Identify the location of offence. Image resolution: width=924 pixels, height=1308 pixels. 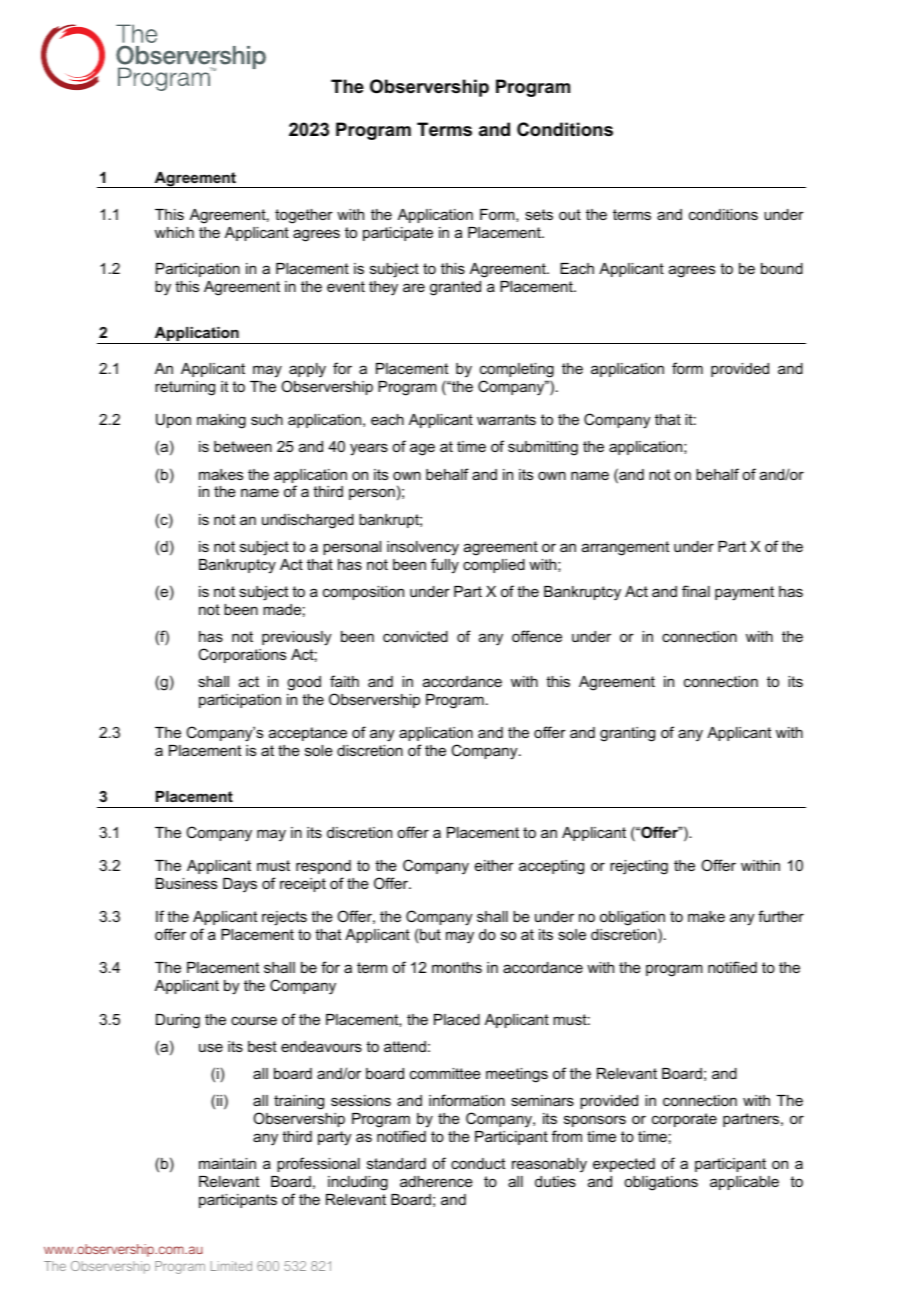
(537, 636).
